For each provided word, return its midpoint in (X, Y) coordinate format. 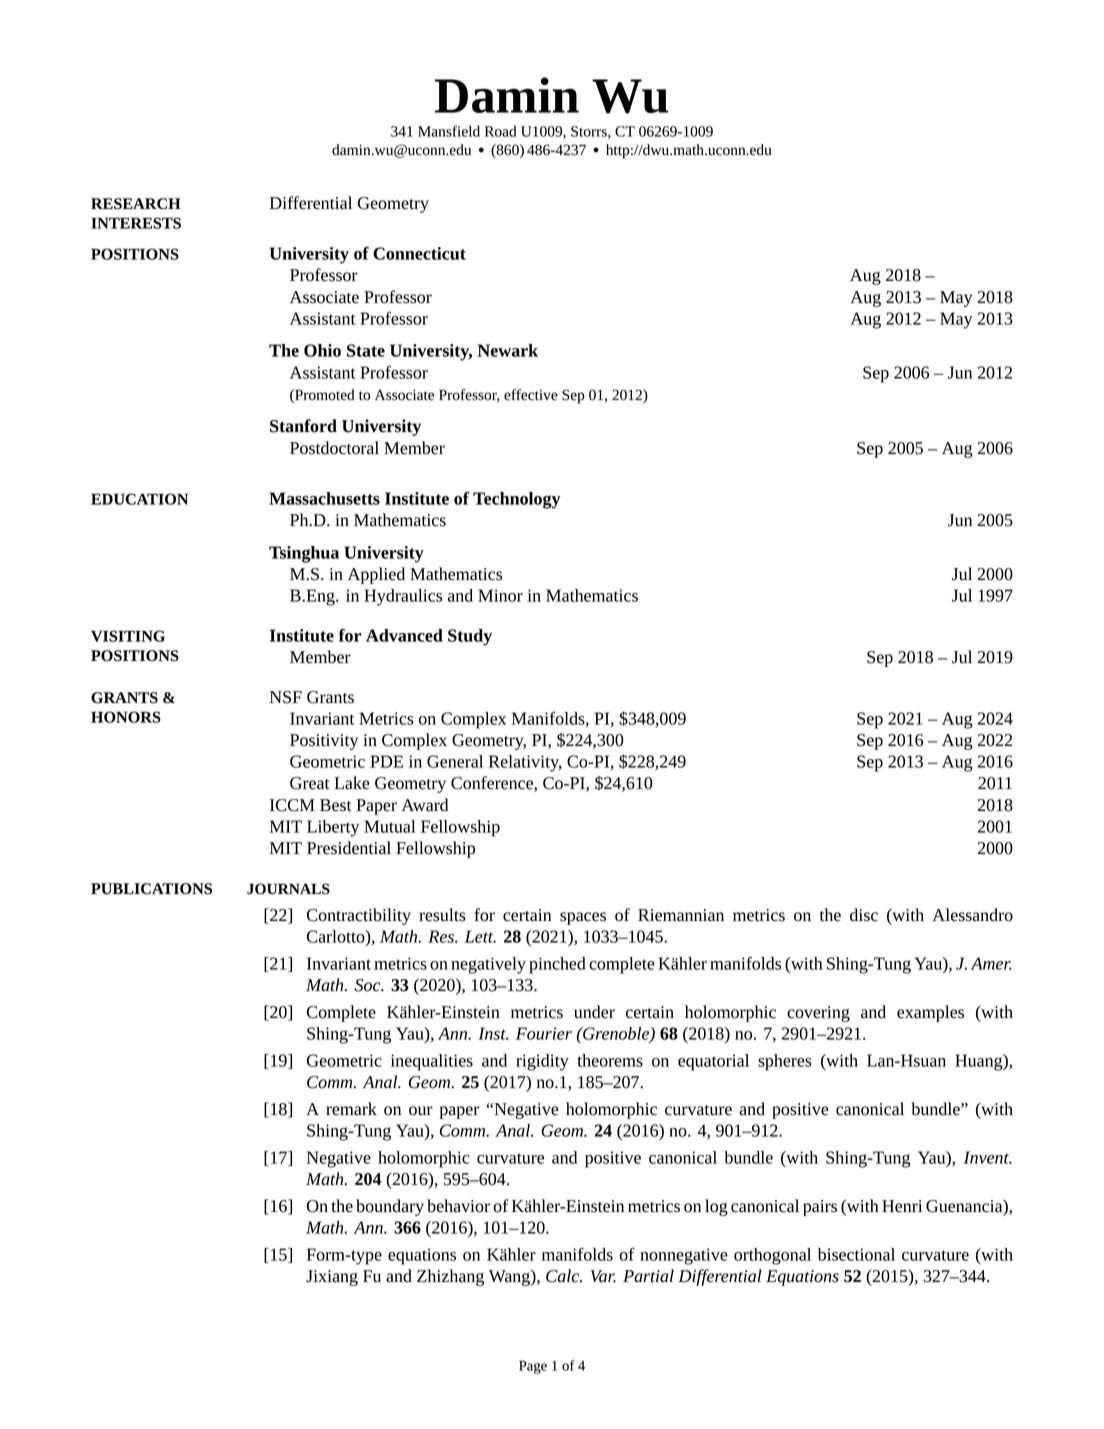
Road (500, 131)
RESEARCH (136, 204)
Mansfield (449, 131)
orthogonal (772, 1256)
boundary (390, 1207)
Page (533, 1367)
